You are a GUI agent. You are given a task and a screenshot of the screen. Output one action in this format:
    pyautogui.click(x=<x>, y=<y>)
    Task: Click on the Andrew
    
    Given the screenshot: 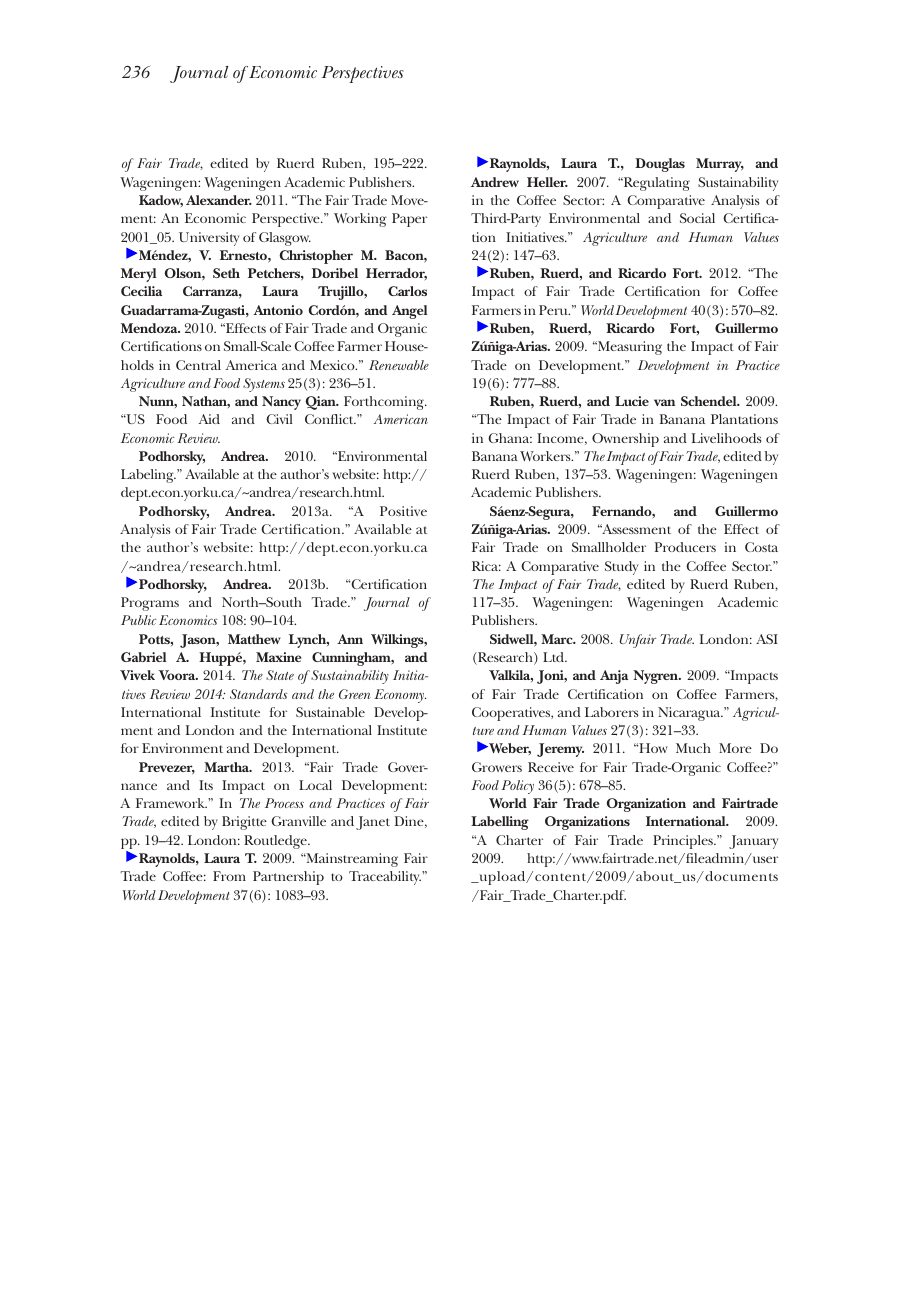 What is the action you would take?
    pyautogui.click(x=495, y=182)
